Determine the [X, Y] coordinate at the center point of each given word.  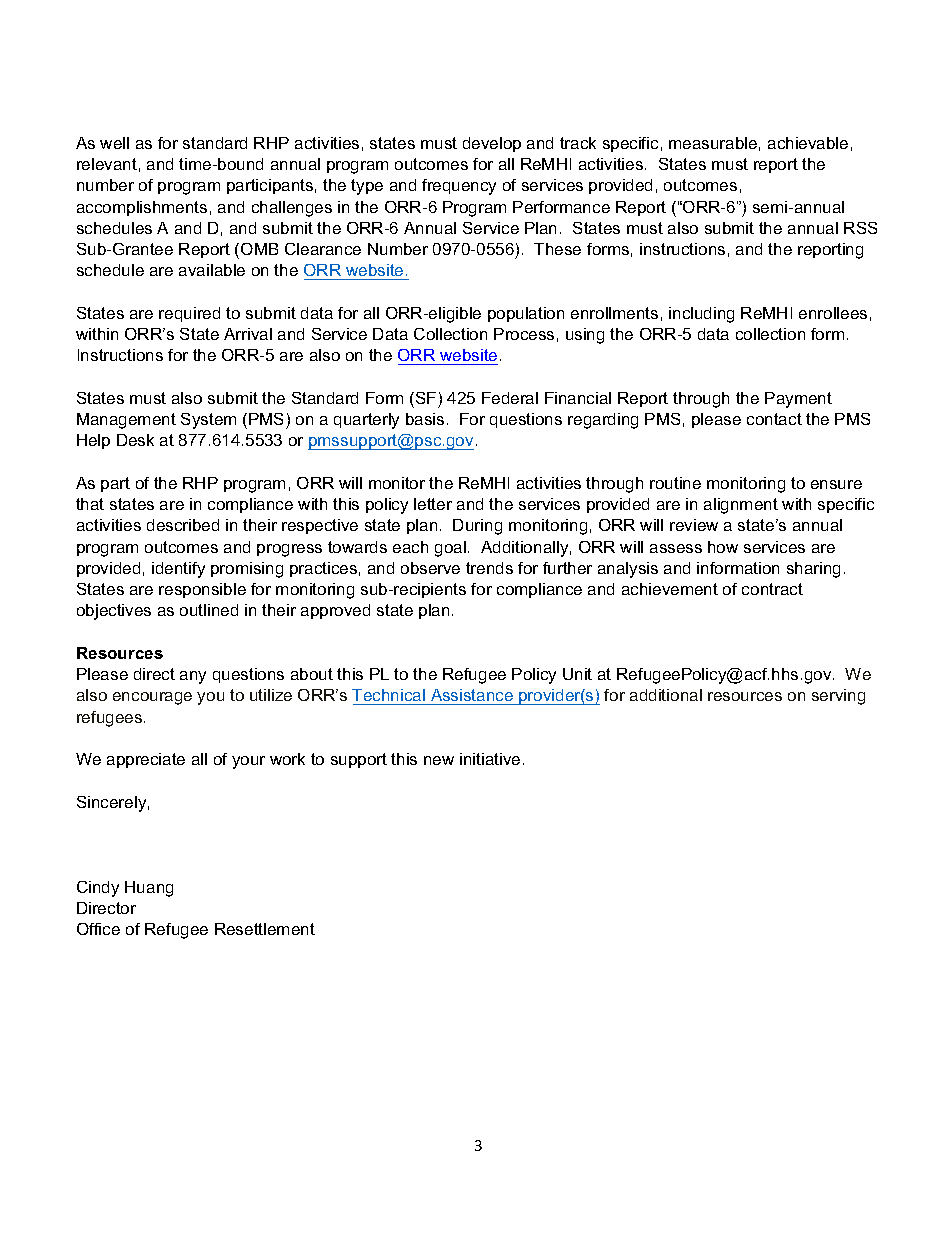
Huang [149, 889]
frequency [459, 187]
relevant [107, 164]
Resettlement [265, 929]
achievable [808, 143]
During [477, 527]
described [183, 525]
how [723, 547]
